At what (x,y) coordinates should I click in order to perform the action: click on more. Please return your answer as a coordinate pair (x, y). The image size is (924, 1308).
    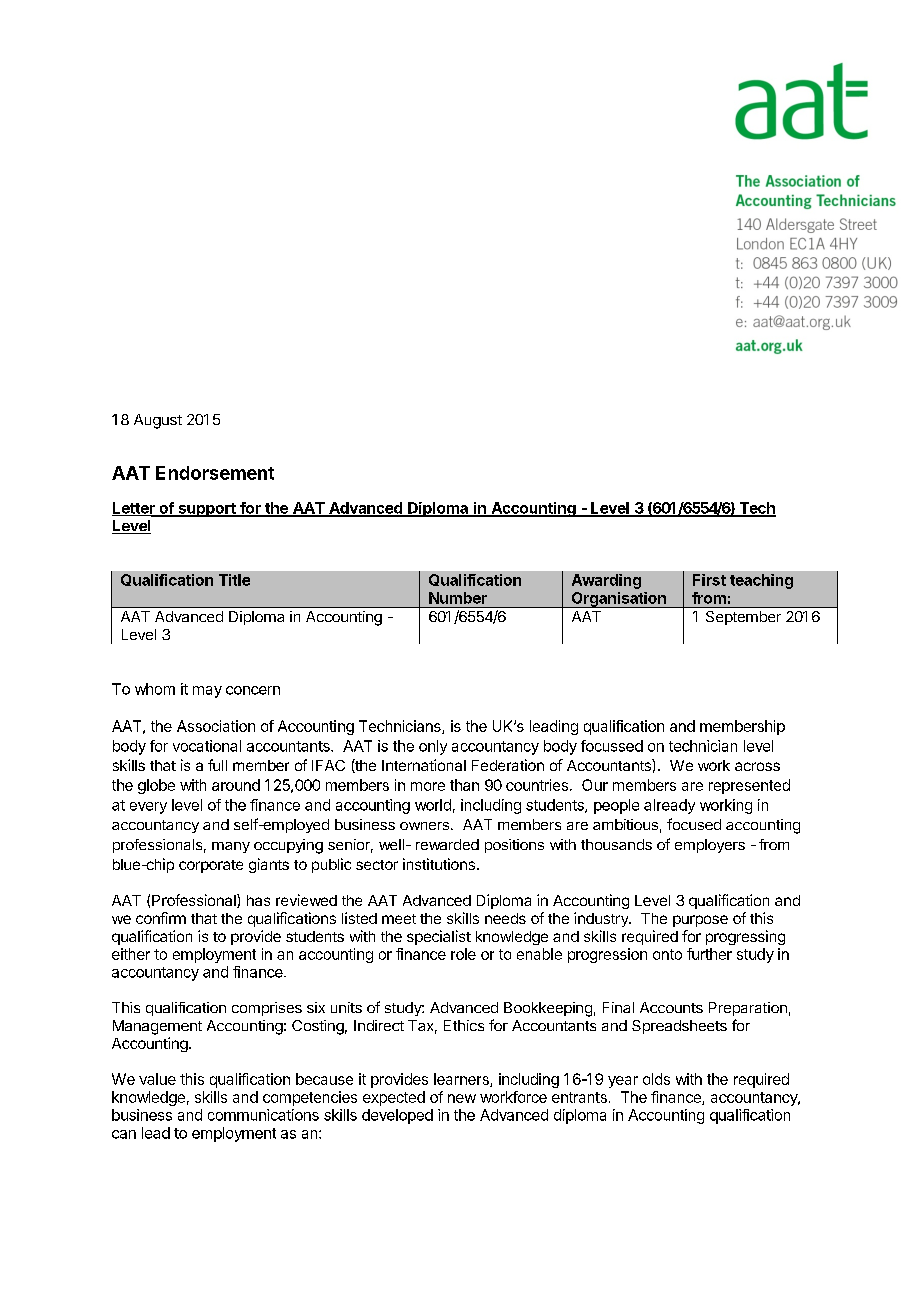
    Looking at the image, I should click on (428, 786).
